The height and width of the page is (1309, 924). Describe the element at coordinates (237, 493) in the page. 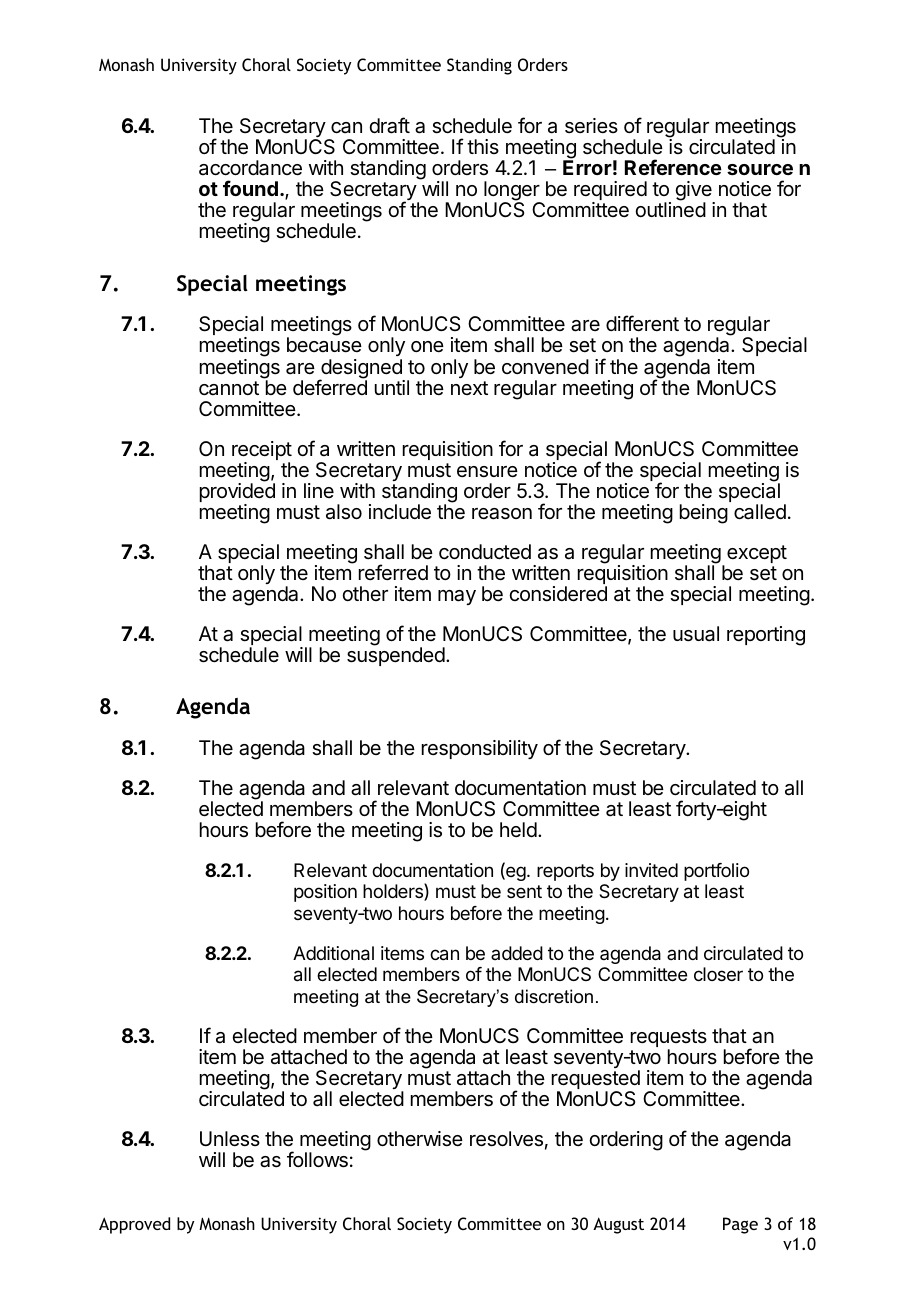

I see `provided` at that location.
